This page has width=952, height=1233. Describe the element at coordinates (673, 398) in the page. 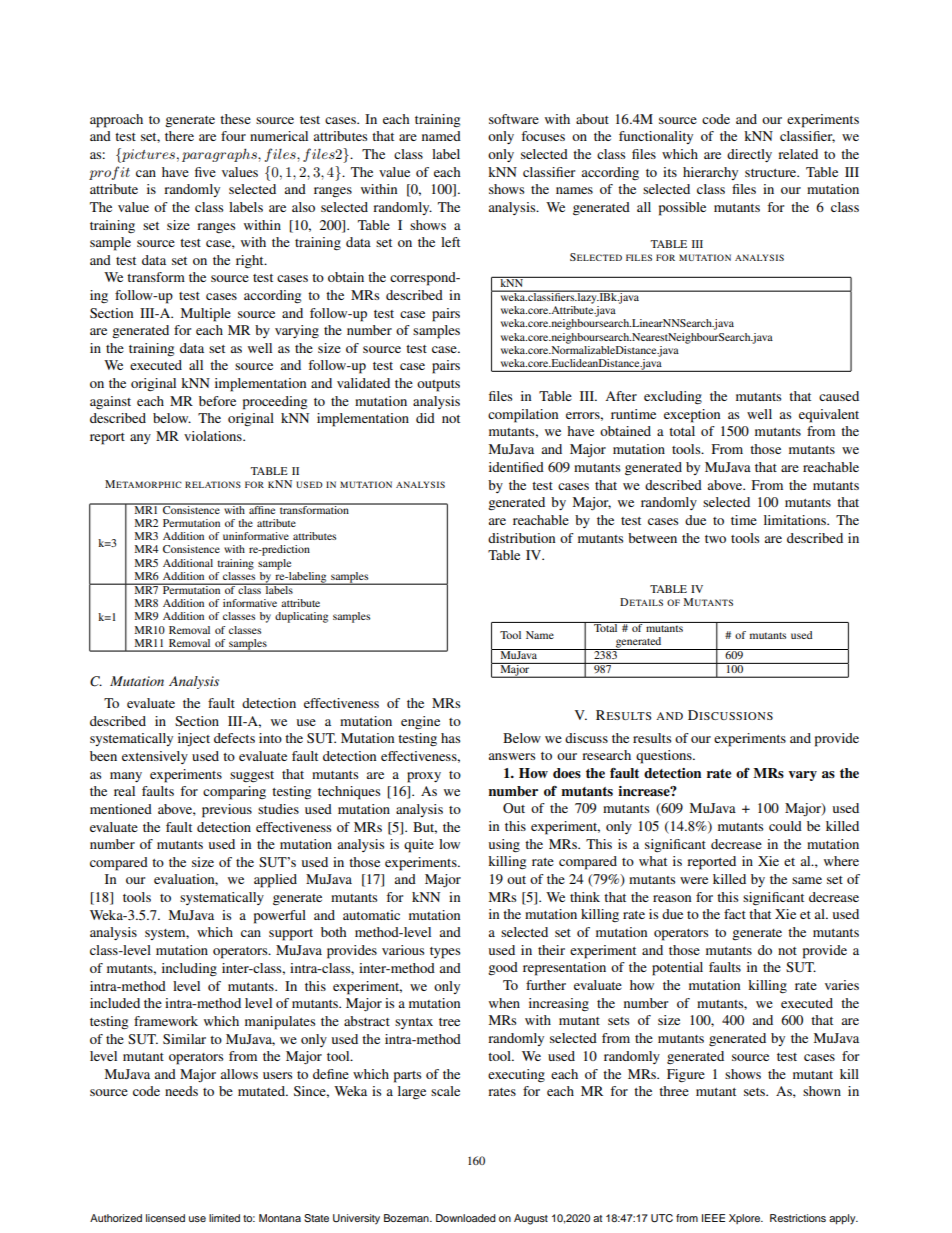

I see `excluding` at that location.
